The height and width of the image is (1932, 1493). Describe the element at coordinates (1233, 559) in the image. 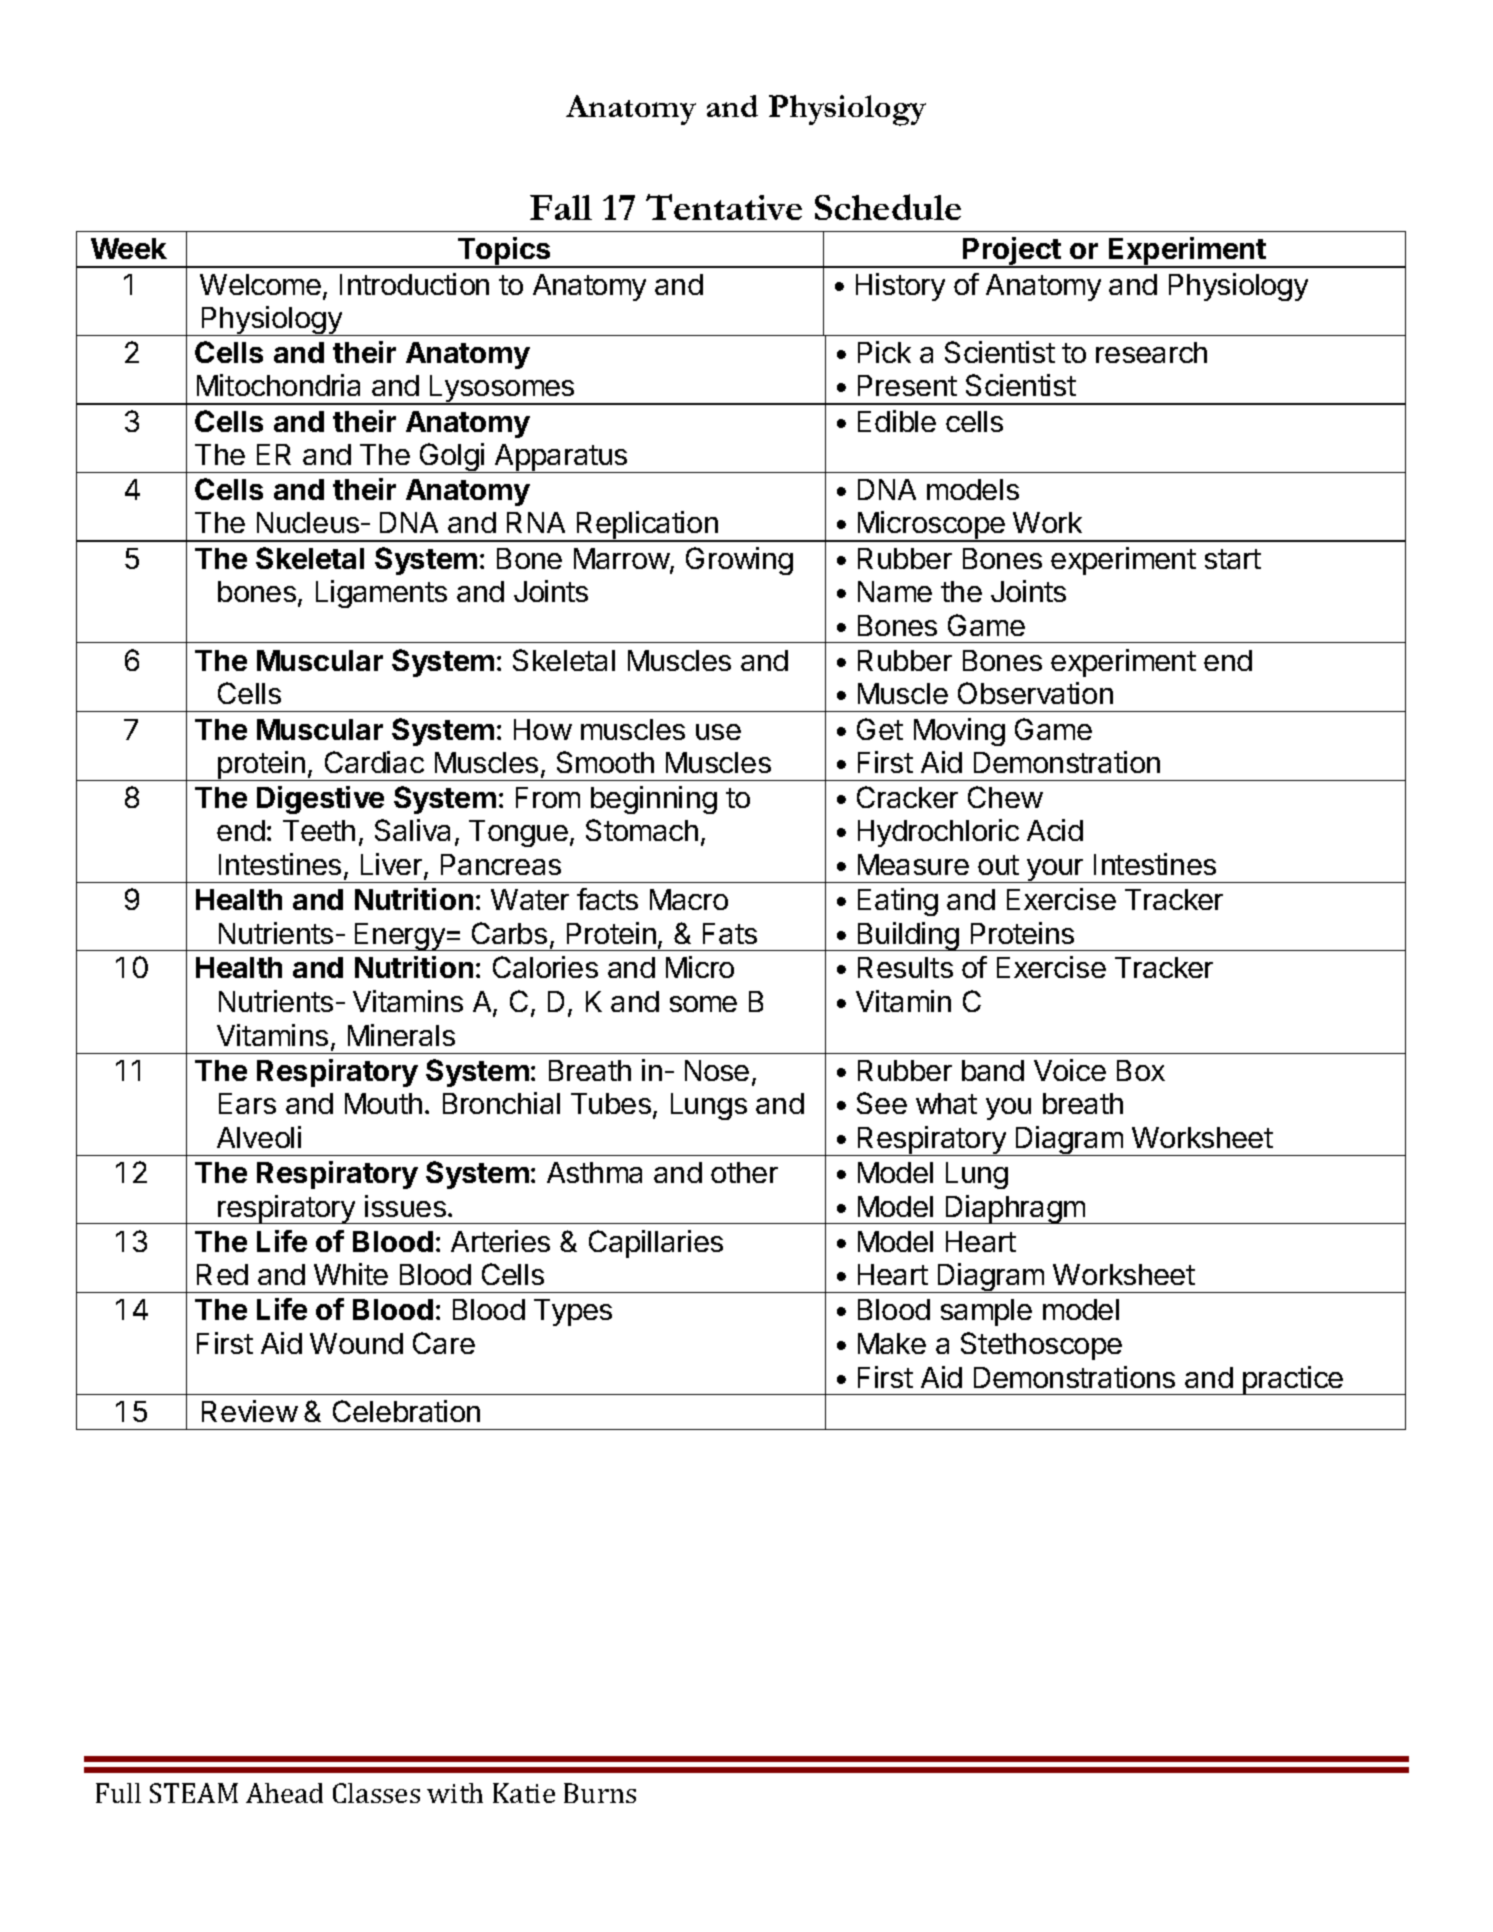

I see `start` at that location.
